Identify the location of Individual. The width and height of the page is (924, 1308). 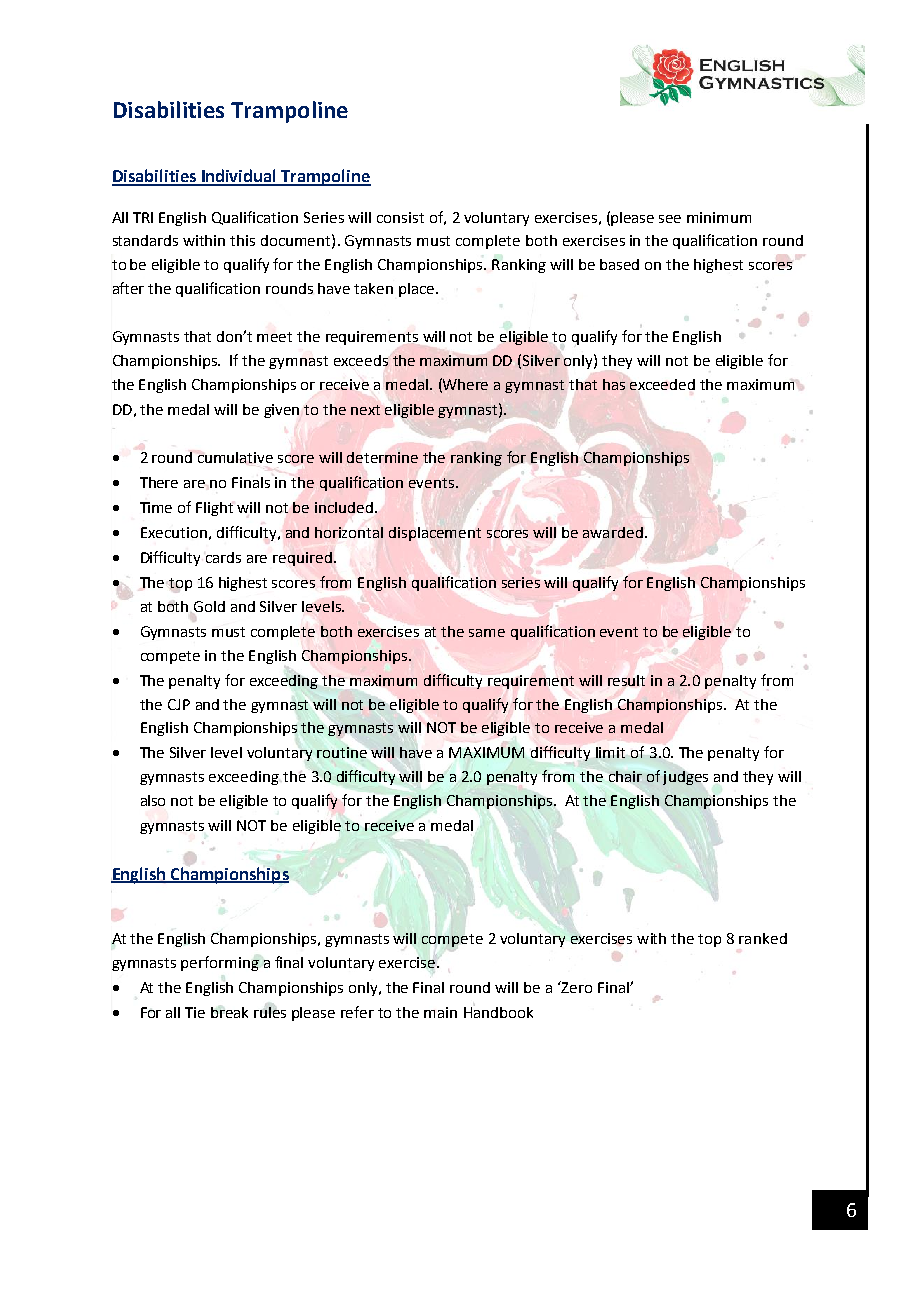
(239, 177).
